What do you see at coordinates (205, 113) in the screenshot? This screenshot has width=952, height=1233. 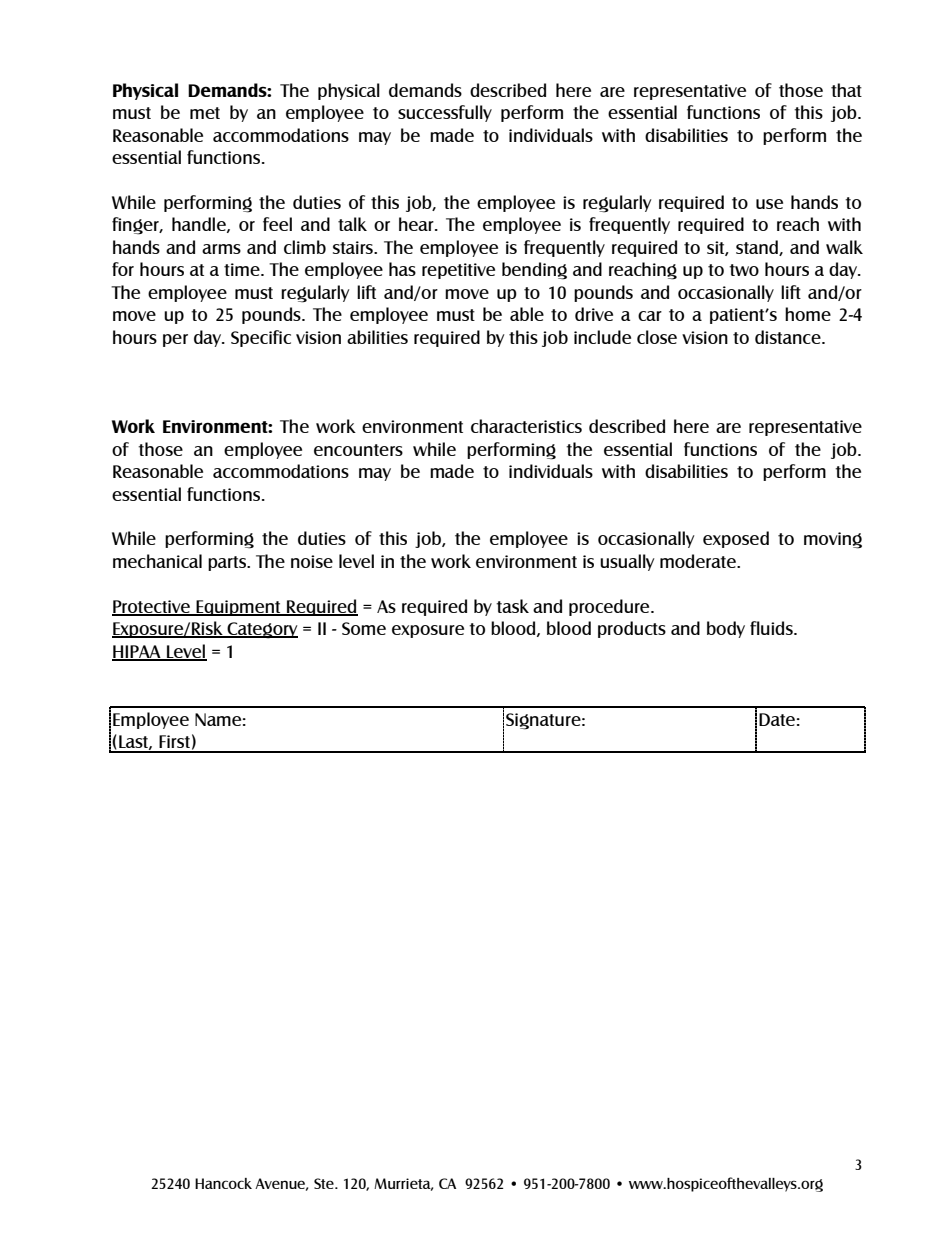 I see `met` at bounding box center [205, 113].
